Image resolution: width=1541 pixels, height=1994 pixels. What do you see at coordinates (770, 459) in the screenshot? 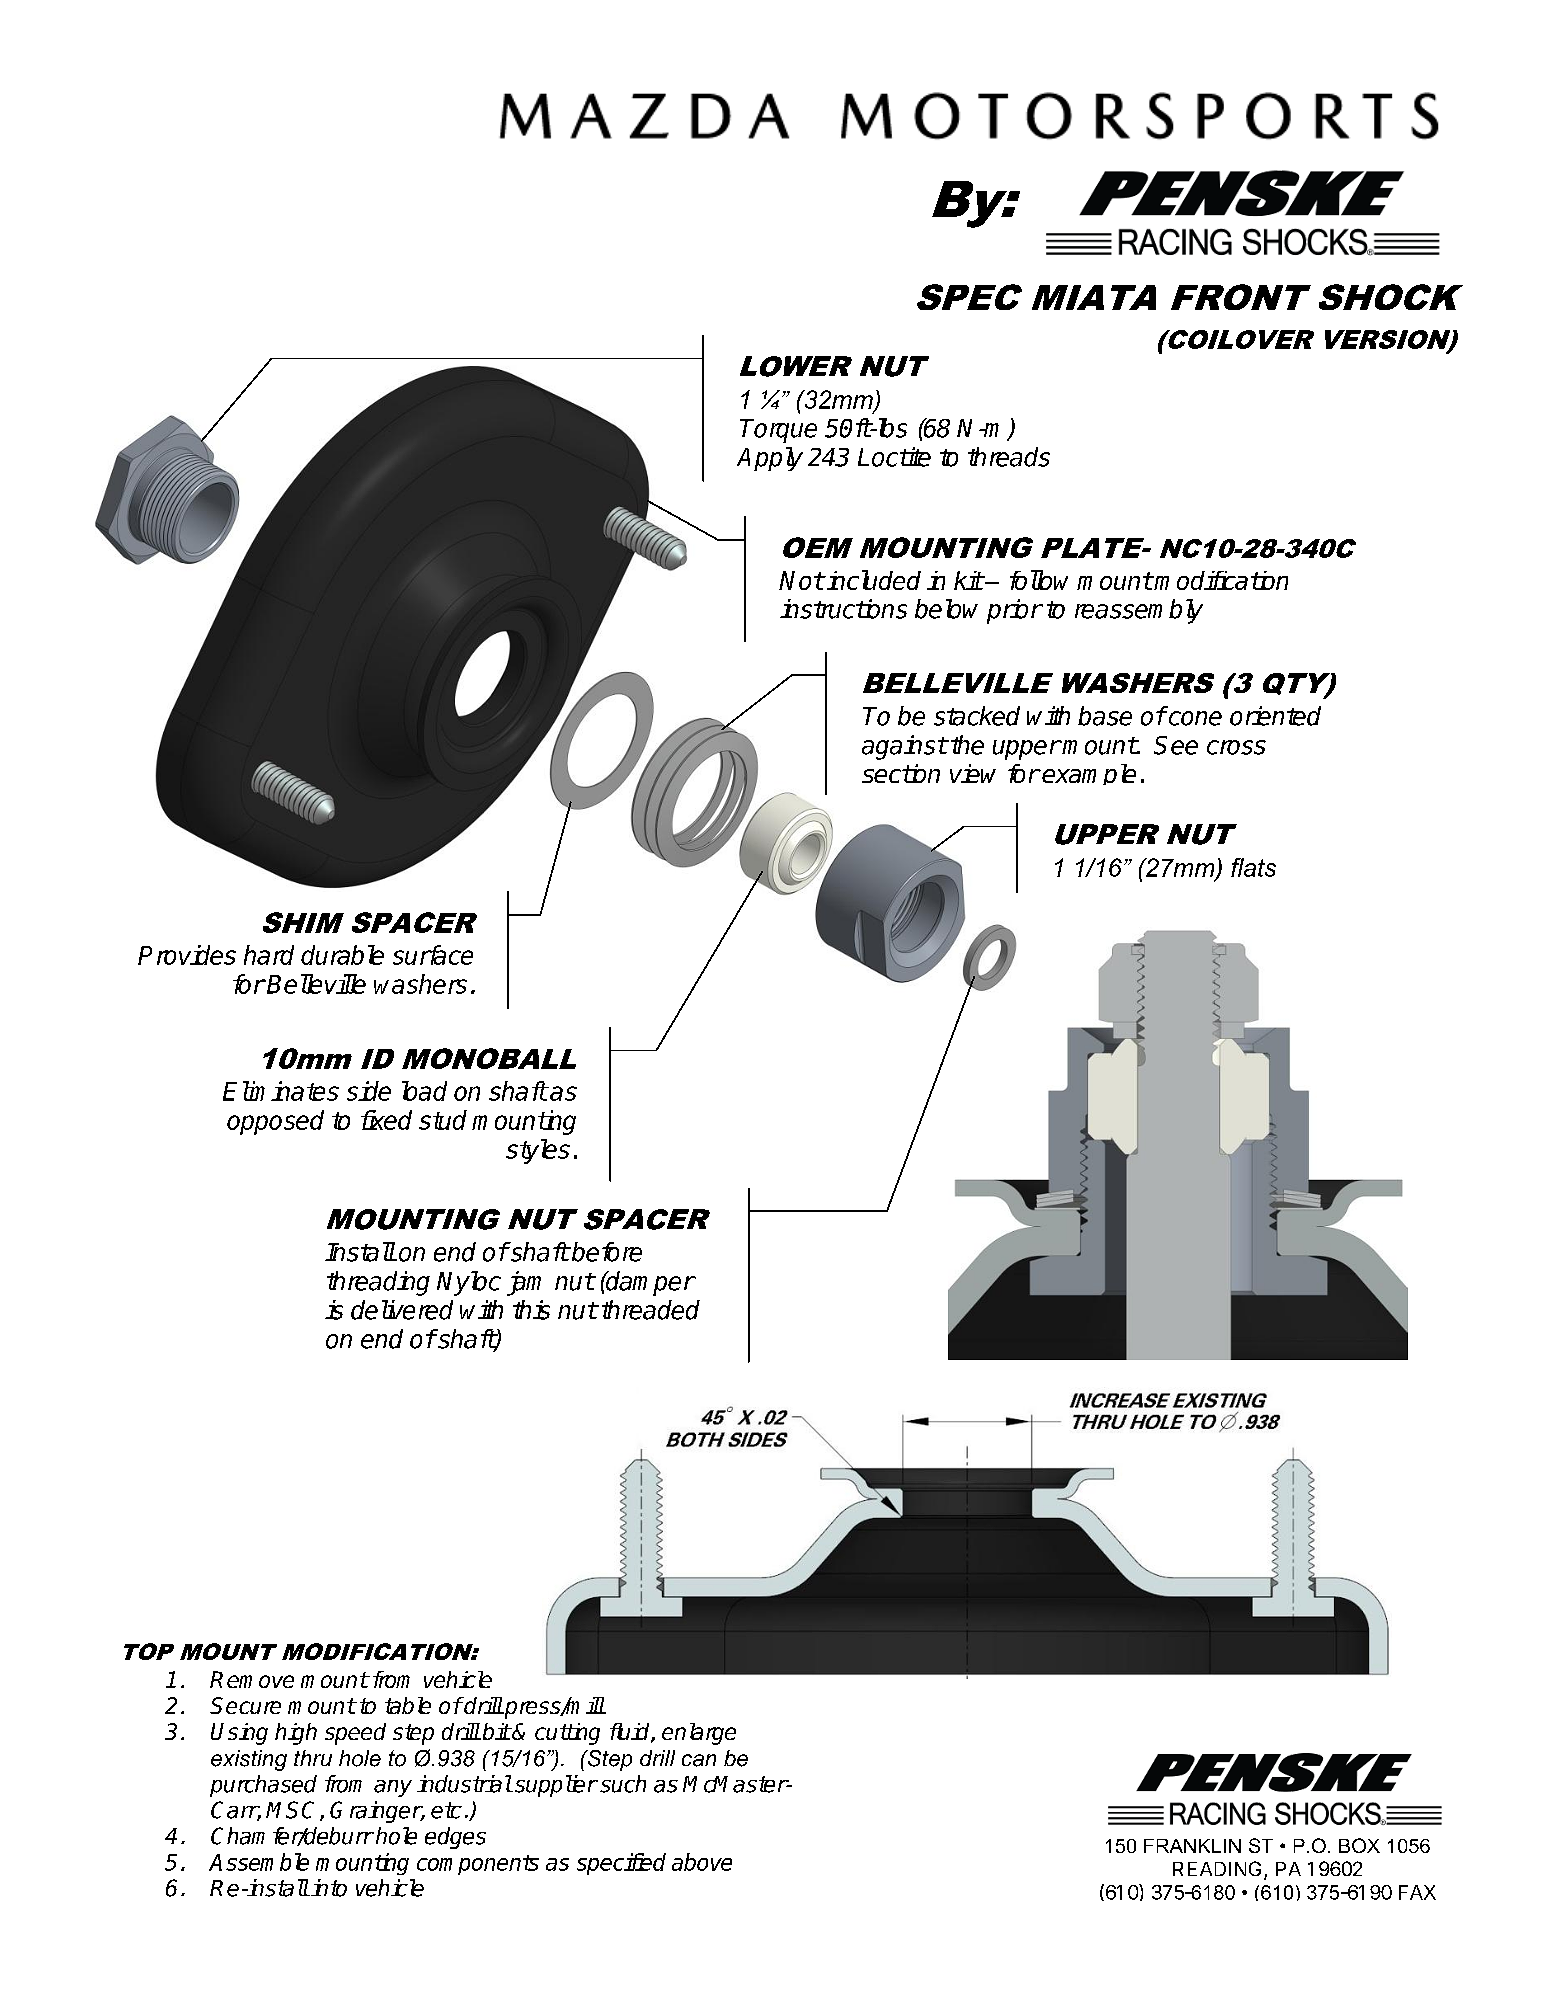
I see `Apply` at bounding box center [770, 459].
